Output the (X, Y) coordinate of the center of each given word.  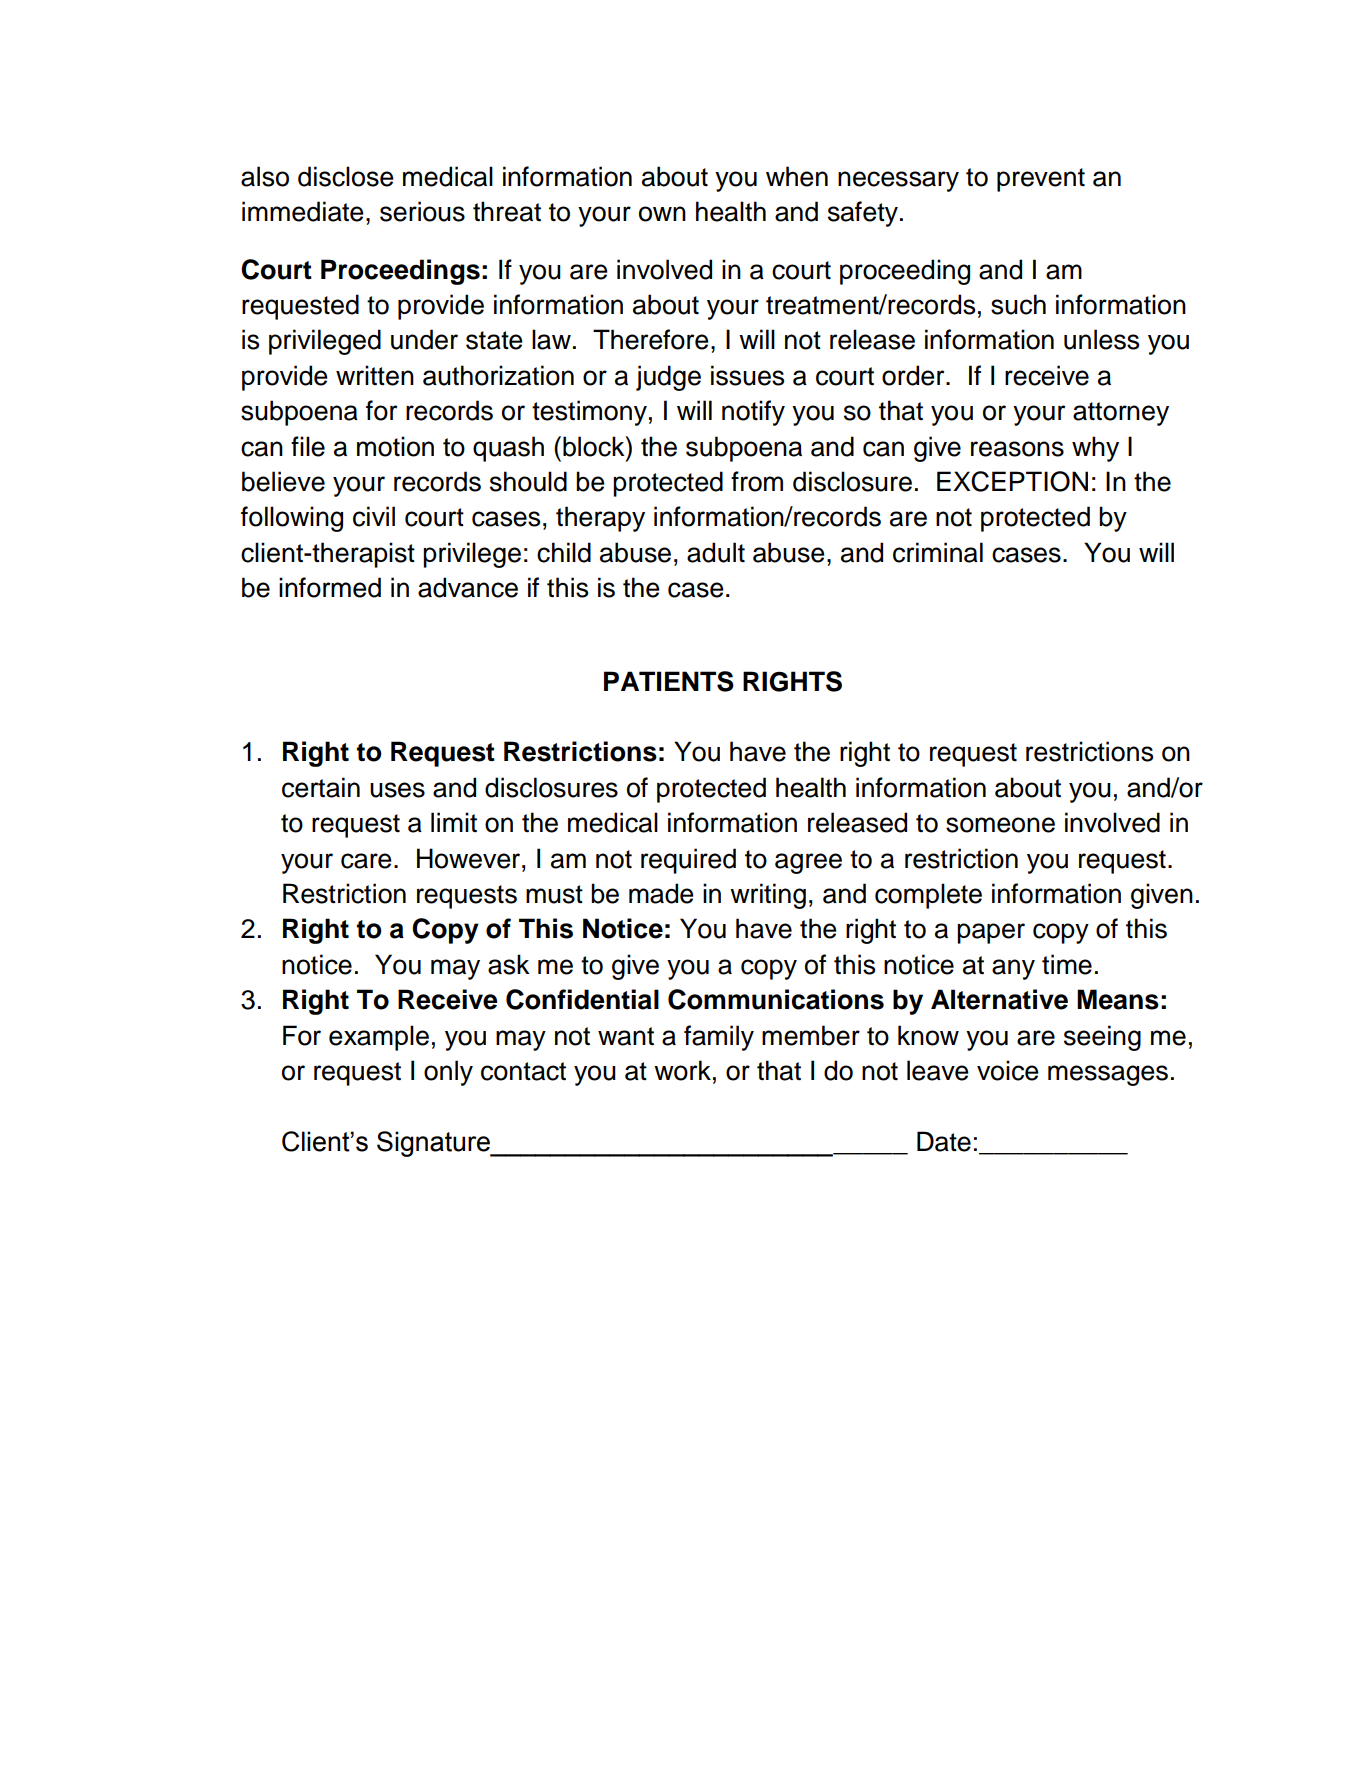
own (662, 214)
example (379, 1038)
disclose (346, 176)
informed (330, 587)
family (719, 1038)
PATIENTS (669, 681)
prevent (1041, 180)
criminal (938, 552)
